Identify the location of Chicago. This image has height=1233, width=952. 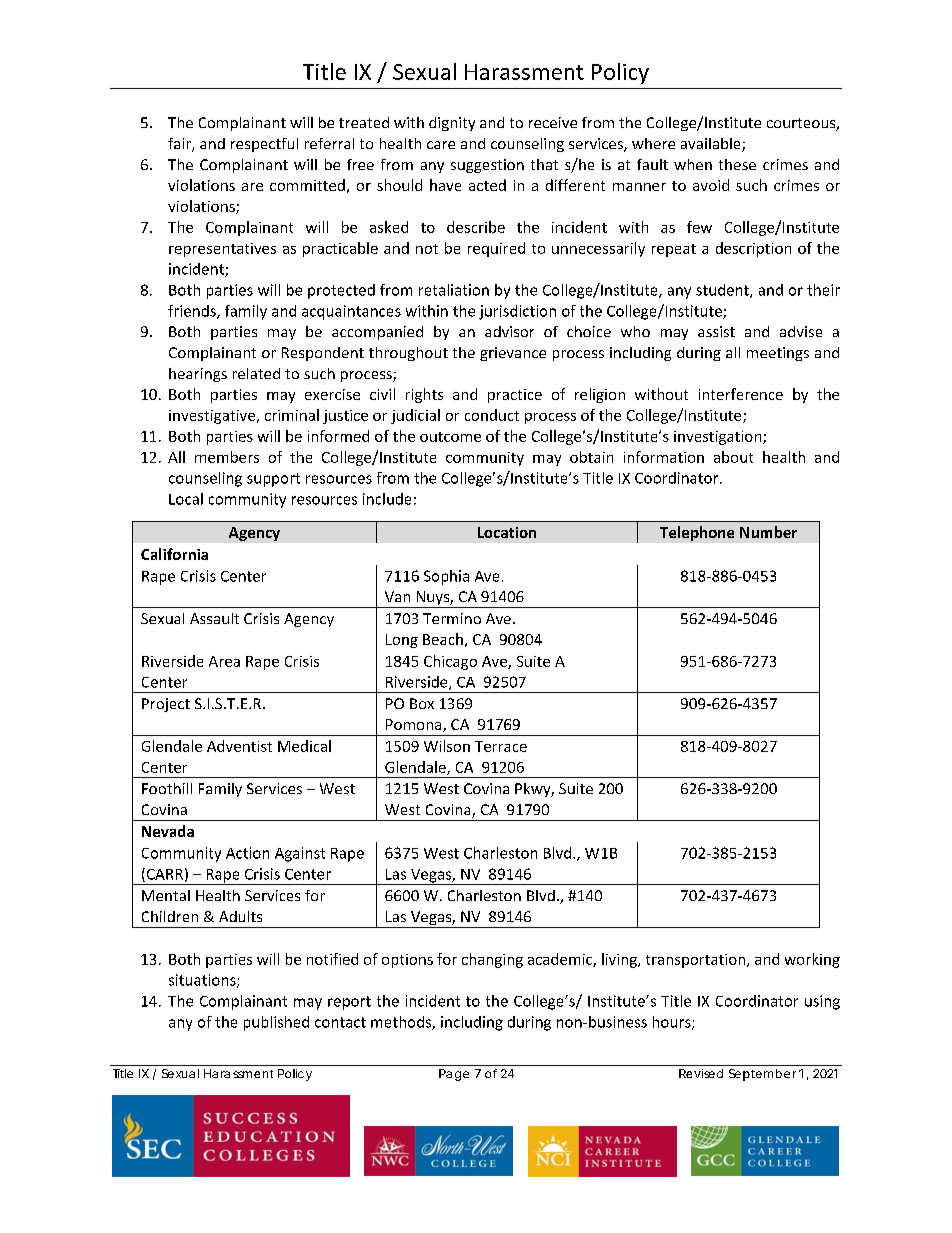
(450, 662).
